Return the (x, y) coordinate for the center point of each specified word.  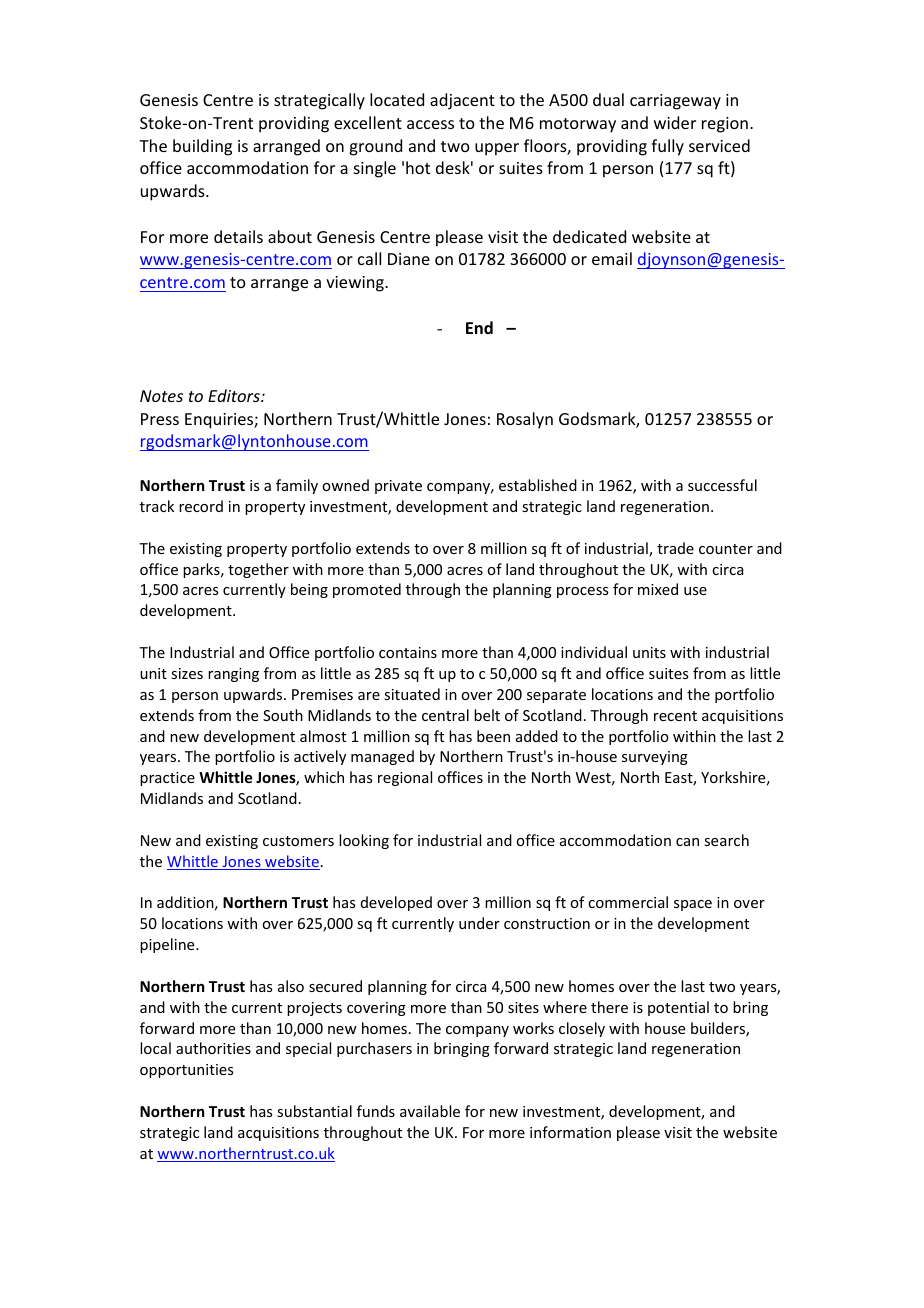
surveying (655, 758)
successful (722, 485)
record (201, 506)
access (430, 124)
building (202, 147)
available (430, 1111)
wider (675, 122)
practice (167, 779)
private (398, 487)
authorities (213, 1048)
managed (382, 757)
